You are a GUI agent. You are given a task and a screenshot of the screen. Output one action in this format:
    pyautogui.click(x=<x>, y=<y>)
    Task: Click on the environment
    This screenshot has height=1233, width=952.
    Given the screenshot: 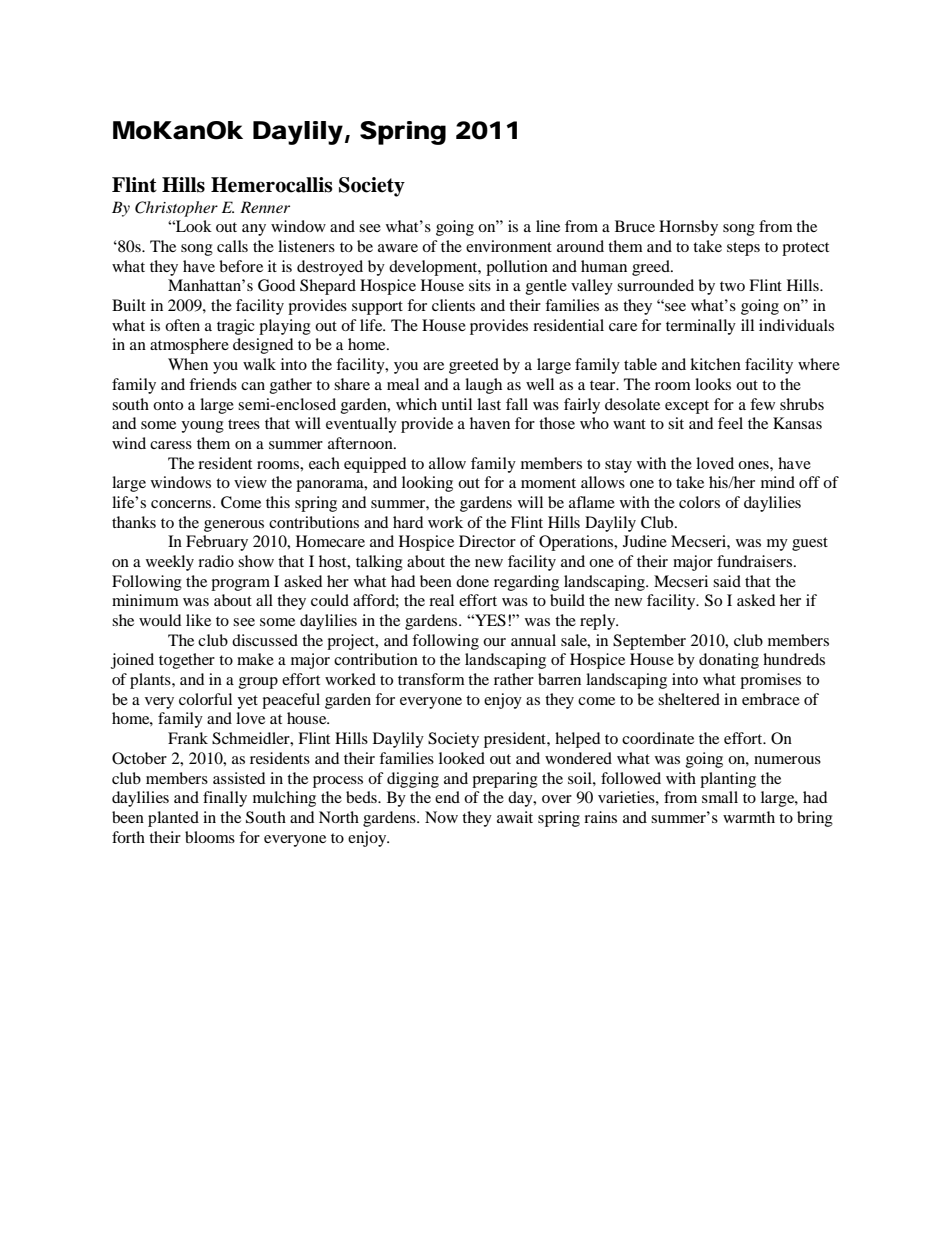 What is the action you would take?
    pyautogui.click(x=509, y=246)
